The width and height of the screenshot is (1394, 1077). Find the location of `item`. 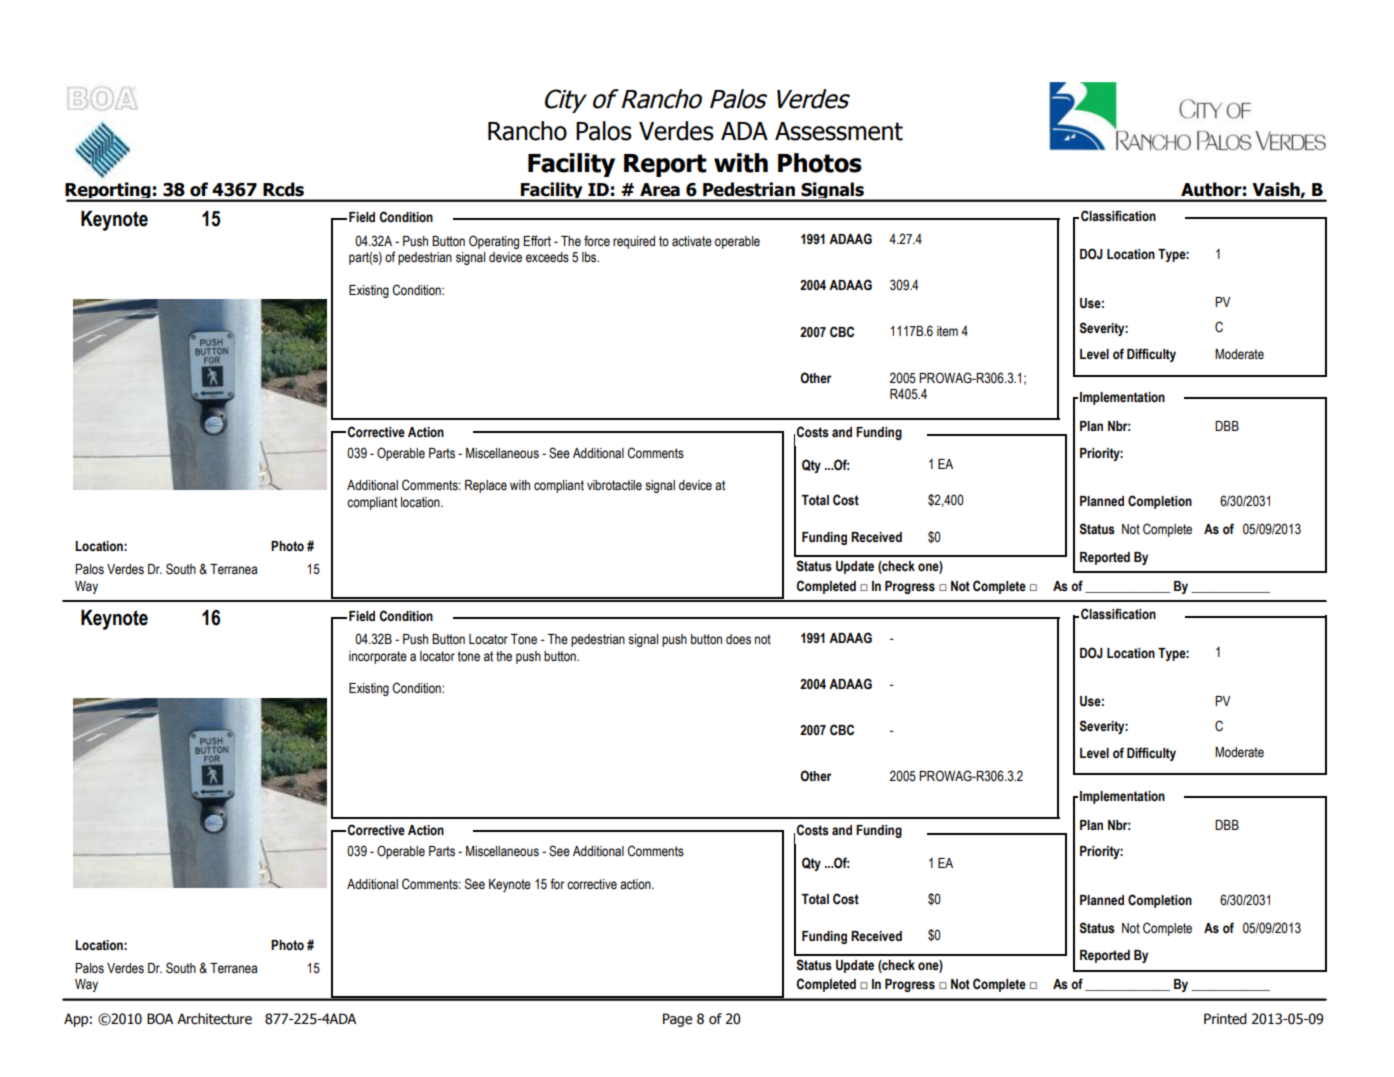

item is located at coordinates (947, 331).
